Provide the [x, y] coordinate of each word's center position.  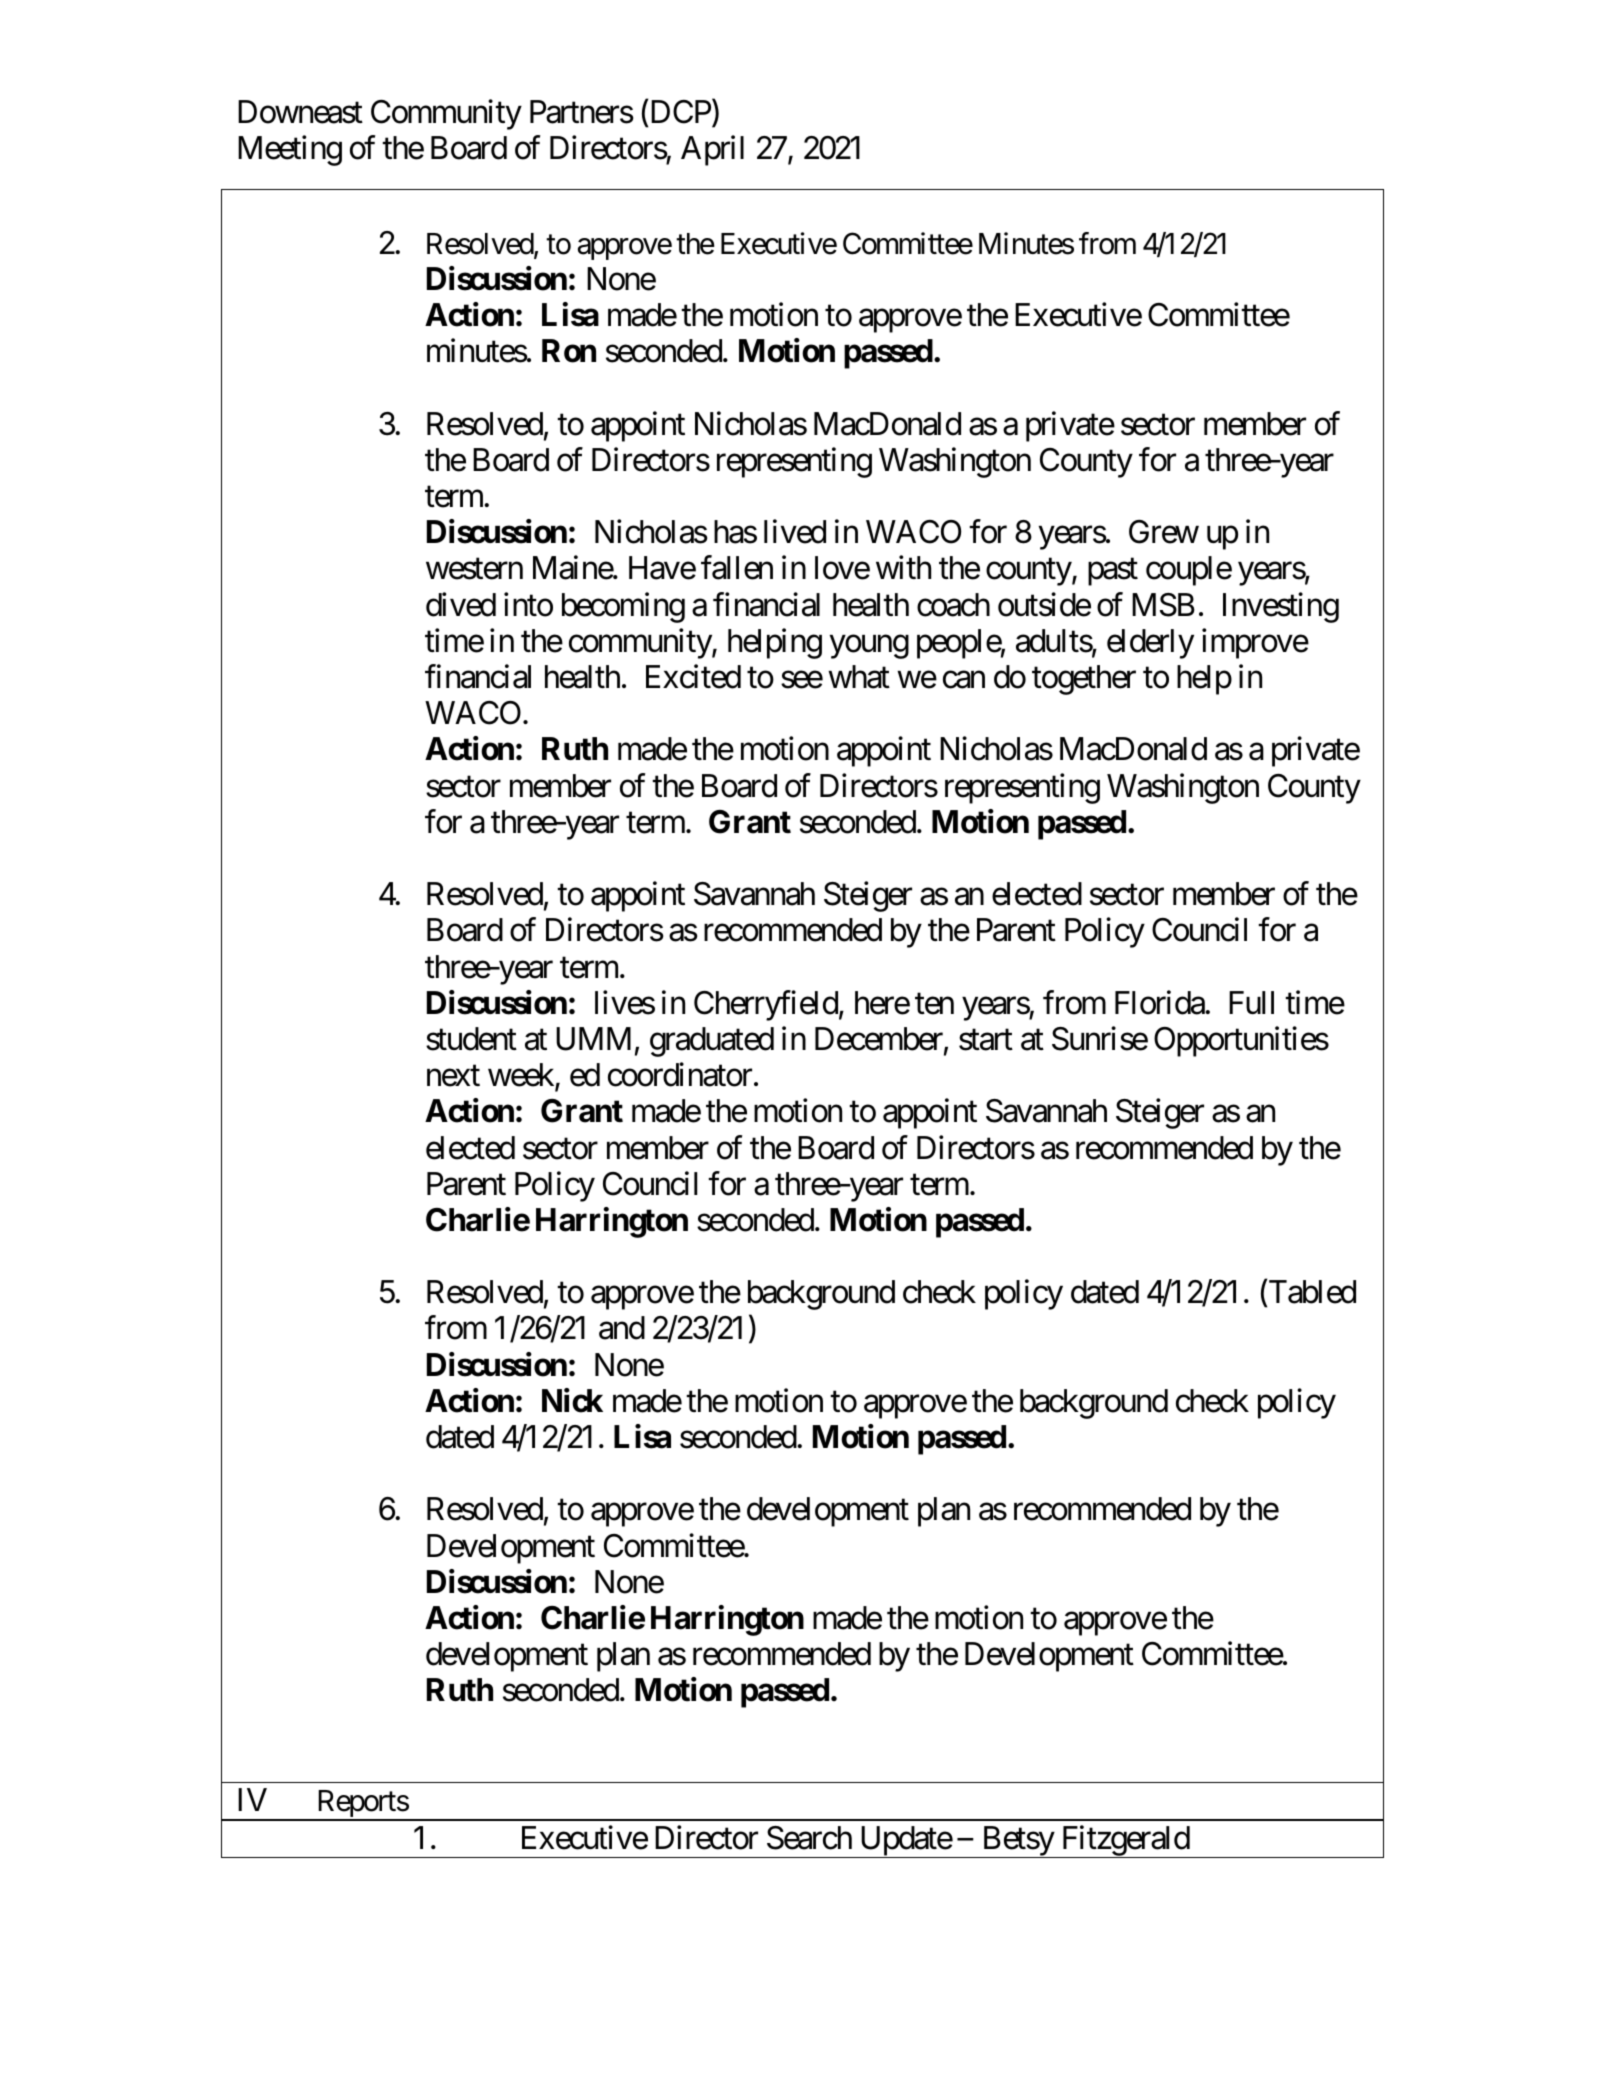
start [986, 1040]
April [712, 150]
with [903, 567]
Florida [1160, 1002]
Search [809, 1838]
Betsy [1017, 1842]
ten [934, 1004]
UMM [593, 1039]
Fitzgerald [1125, 1841]
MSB [1163, 605]
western [474, 569]
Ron [569, 351]
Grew [1164, 532]
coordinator [680, 1075]
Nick [572, 1400]
